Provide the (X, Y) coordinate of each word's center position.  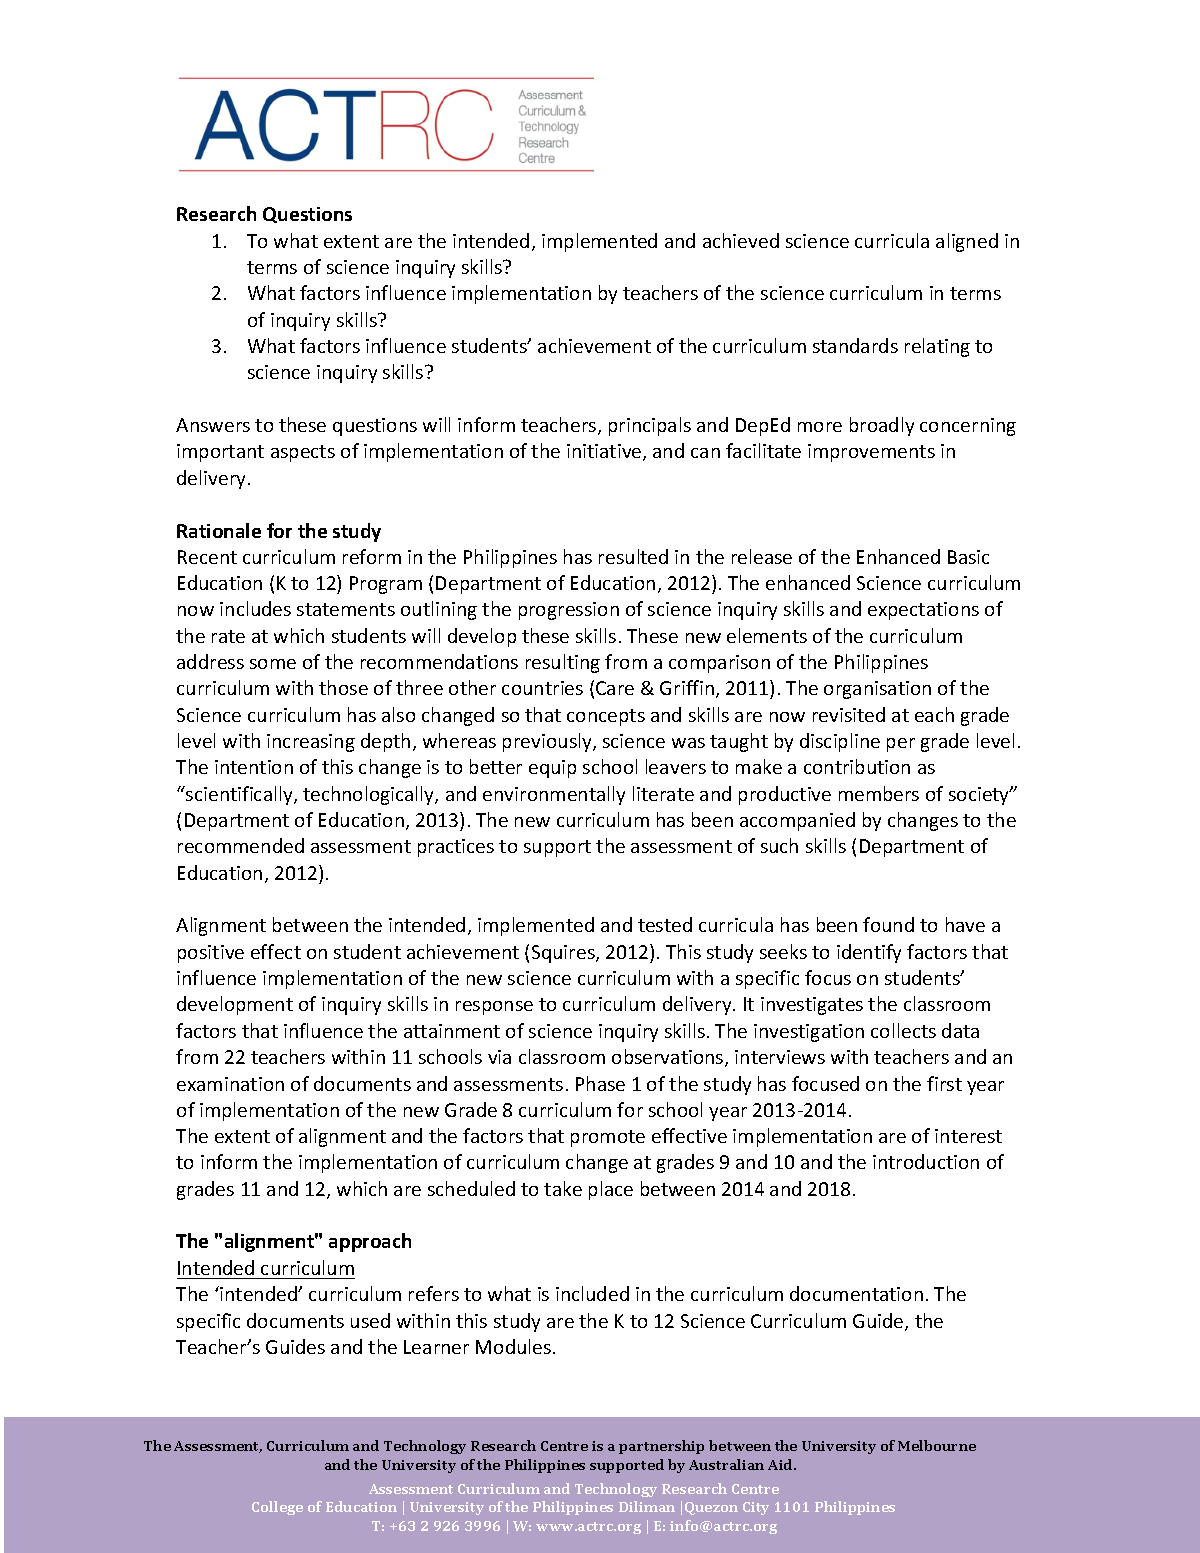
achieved (741, 240)
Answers (213, 425)
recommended (241, 845)
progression (569, 611)
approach (370, 1242)
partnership (661, 1447)
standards (855, 345)
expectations (923, 611)
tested (665, 924)
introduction (926, 1161)
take (563, 1188)
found (888, 924)
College (277, 1508)
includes (255, 608)
